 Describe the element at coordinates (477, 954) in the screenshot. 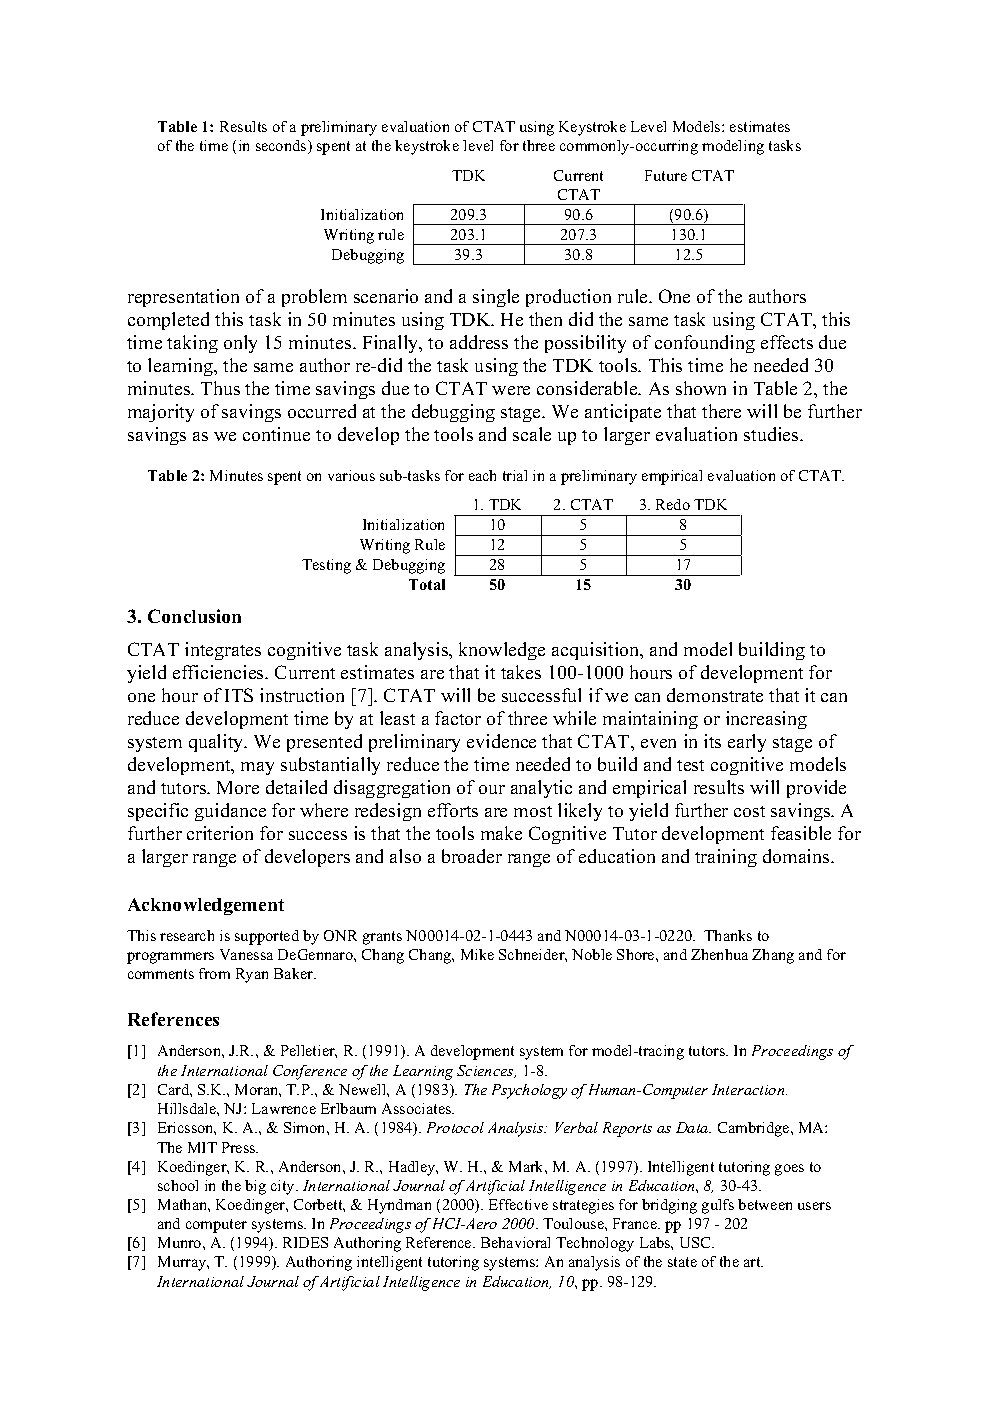

I see `Mike` at that location.
